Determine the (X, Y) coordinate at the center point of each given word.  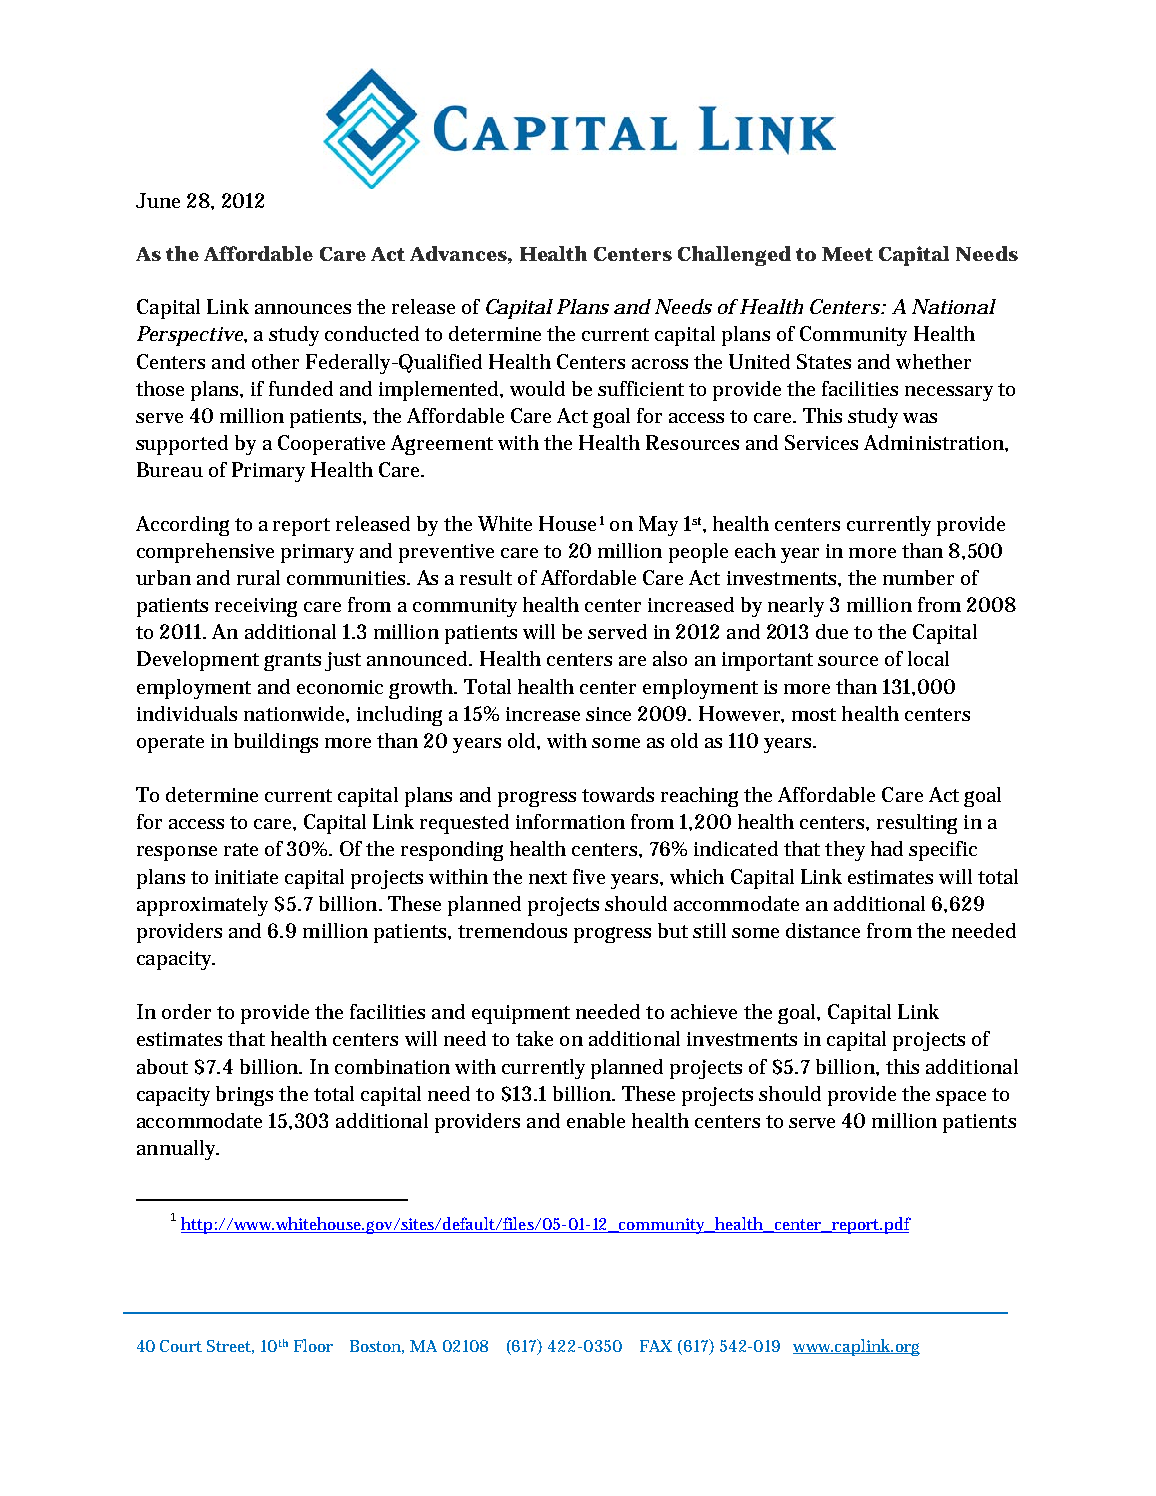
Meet (847, 254)
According (182, 526)
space (961, 1098)
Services (821, 442)
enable (596, 1120)
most (814, 714)
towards (618, 794)
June (158, 200)
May (658, 526)
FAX (656, 1346)
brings (244, 1096)
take (534, 1038)
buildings (276, 743)
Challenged (734, 256)
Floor (313, 1345)
